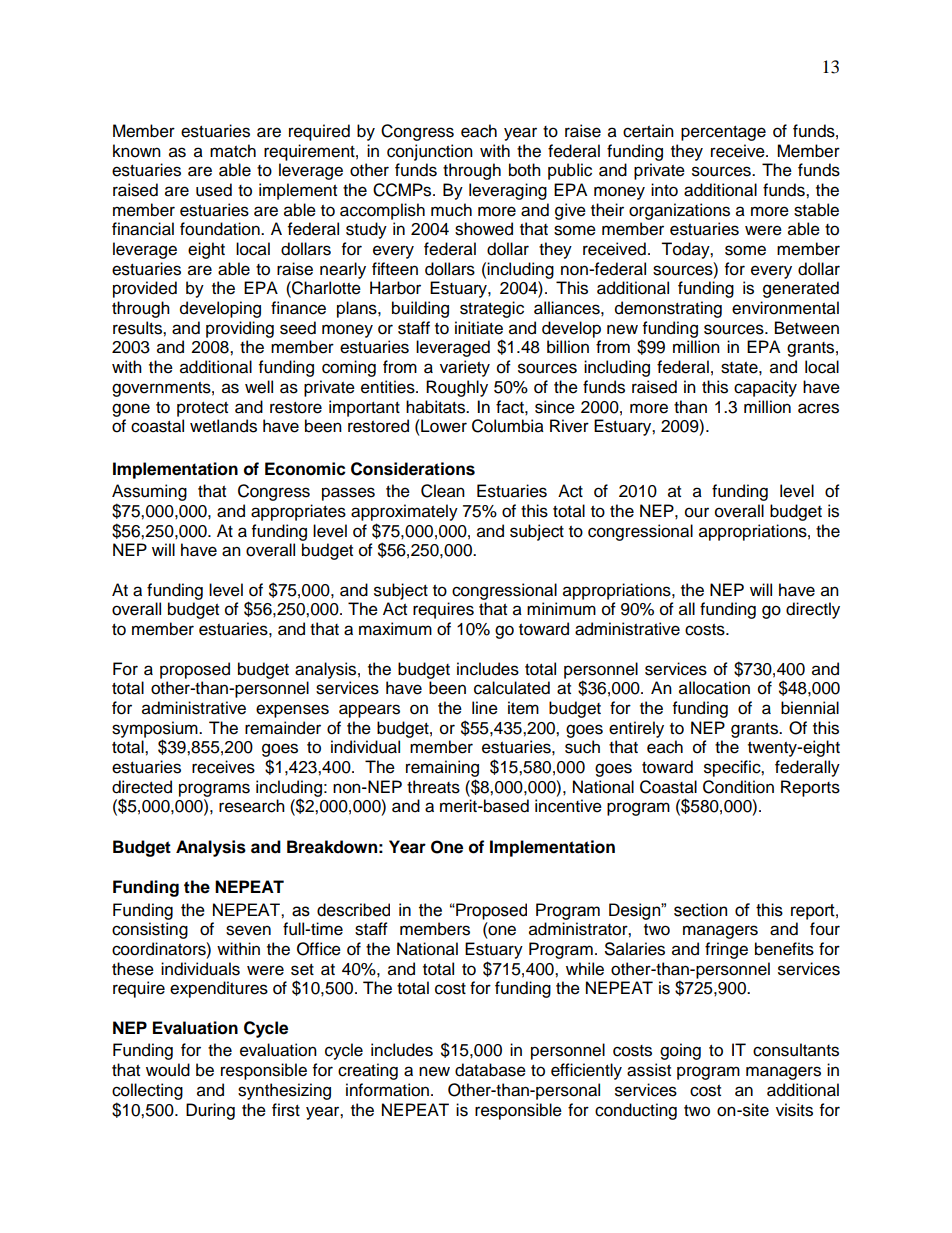 The width and height of the screenshot is (952, 1233). I want to click on During, so click(210, 1111).
